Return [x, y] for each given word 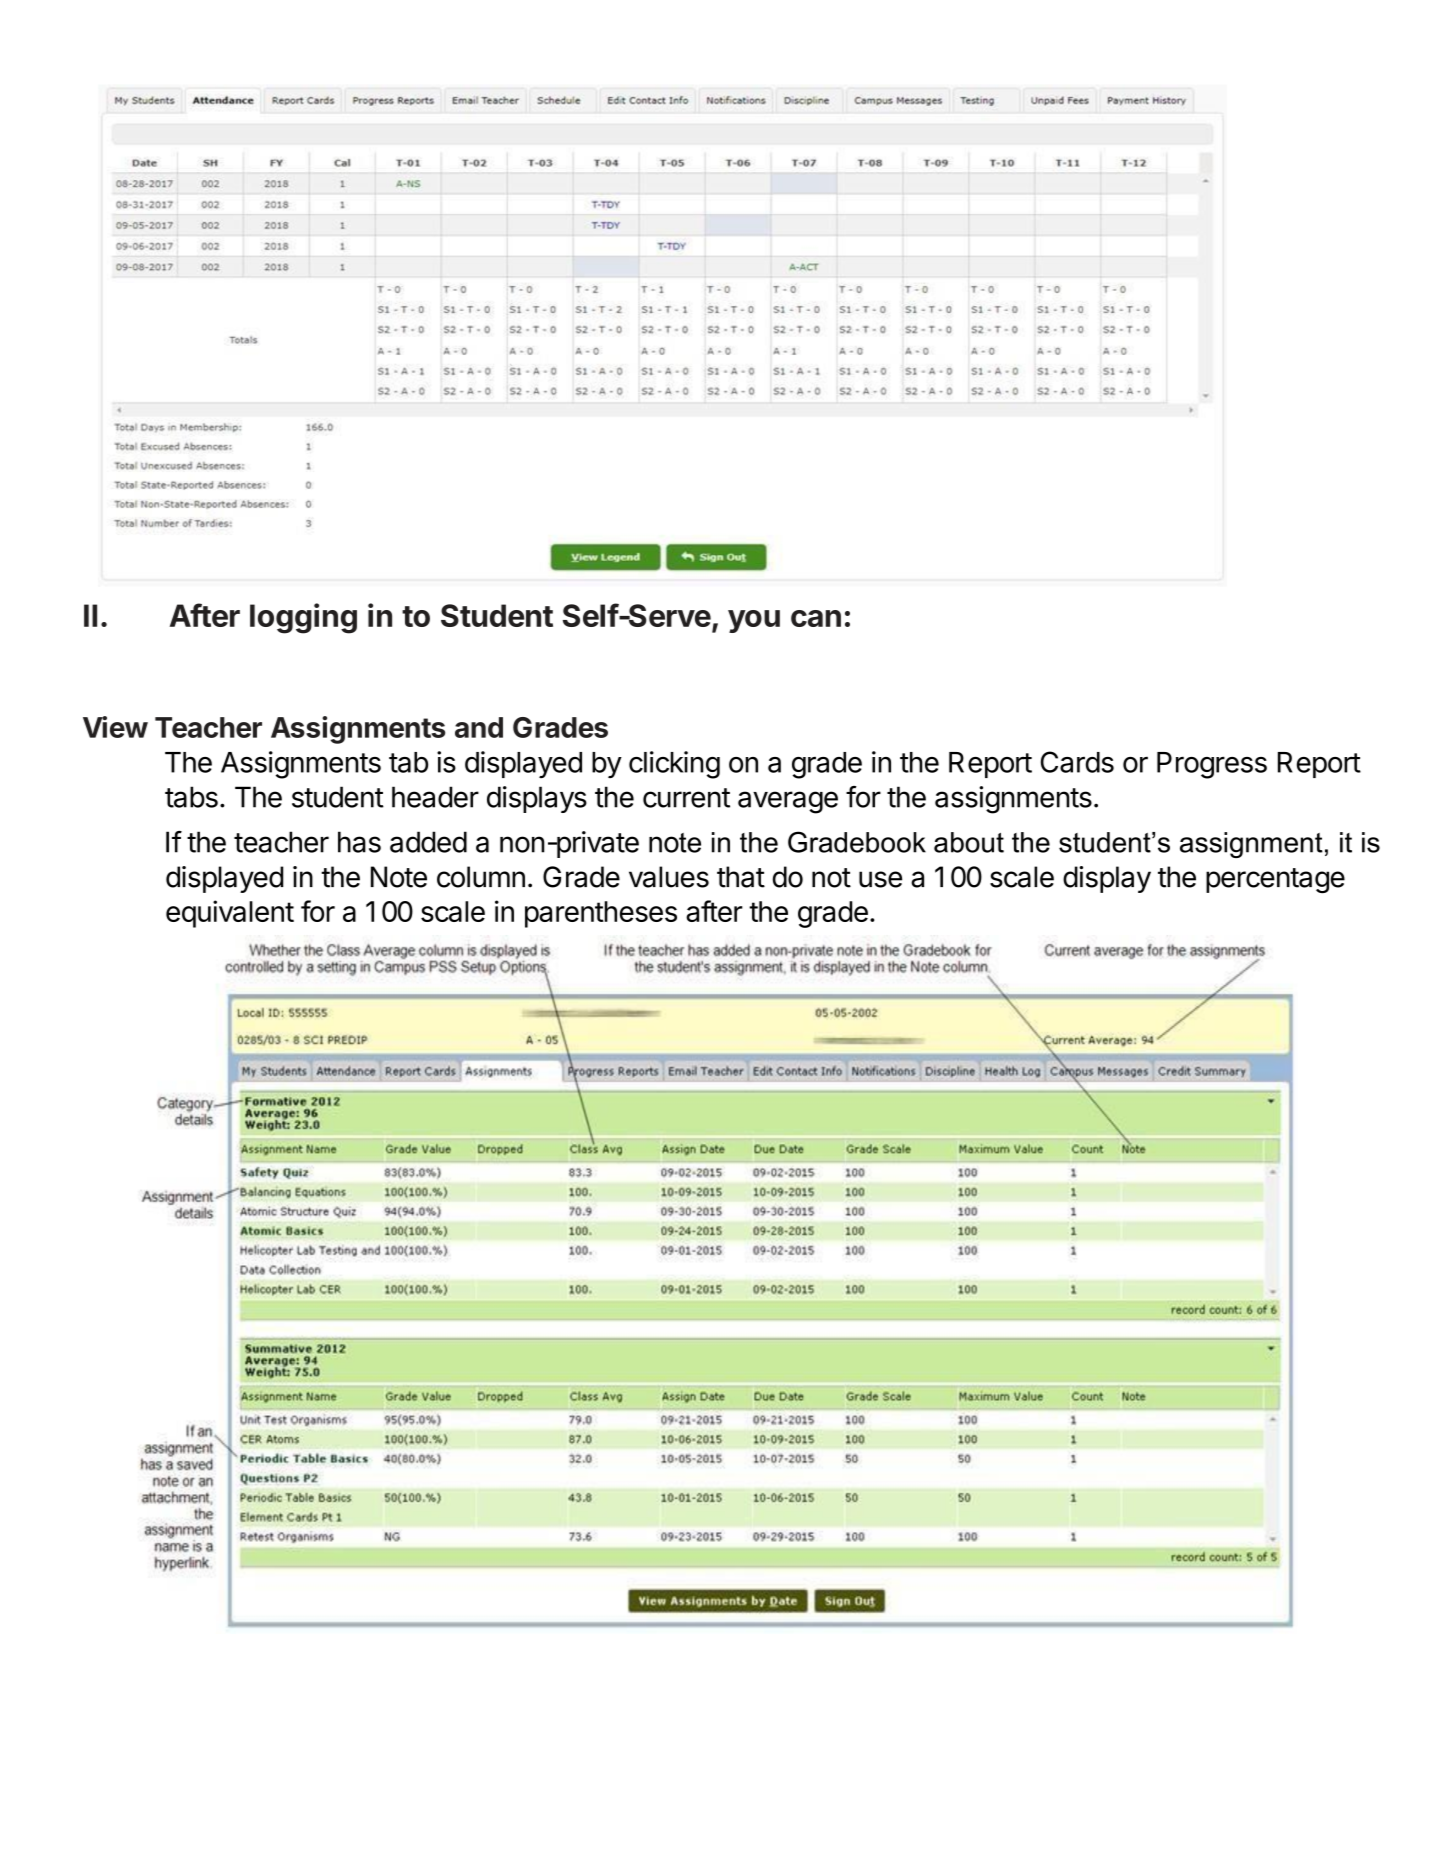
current [686, 798]
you [754, 621]
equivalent [230, 914]
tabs [191, 797]
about [969, 842]
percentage [1275, 880]
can [816, 618]
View [115, 727]
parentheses [601, 914]
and [479, 727]
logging [303, 618]
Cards [1077, 762]
